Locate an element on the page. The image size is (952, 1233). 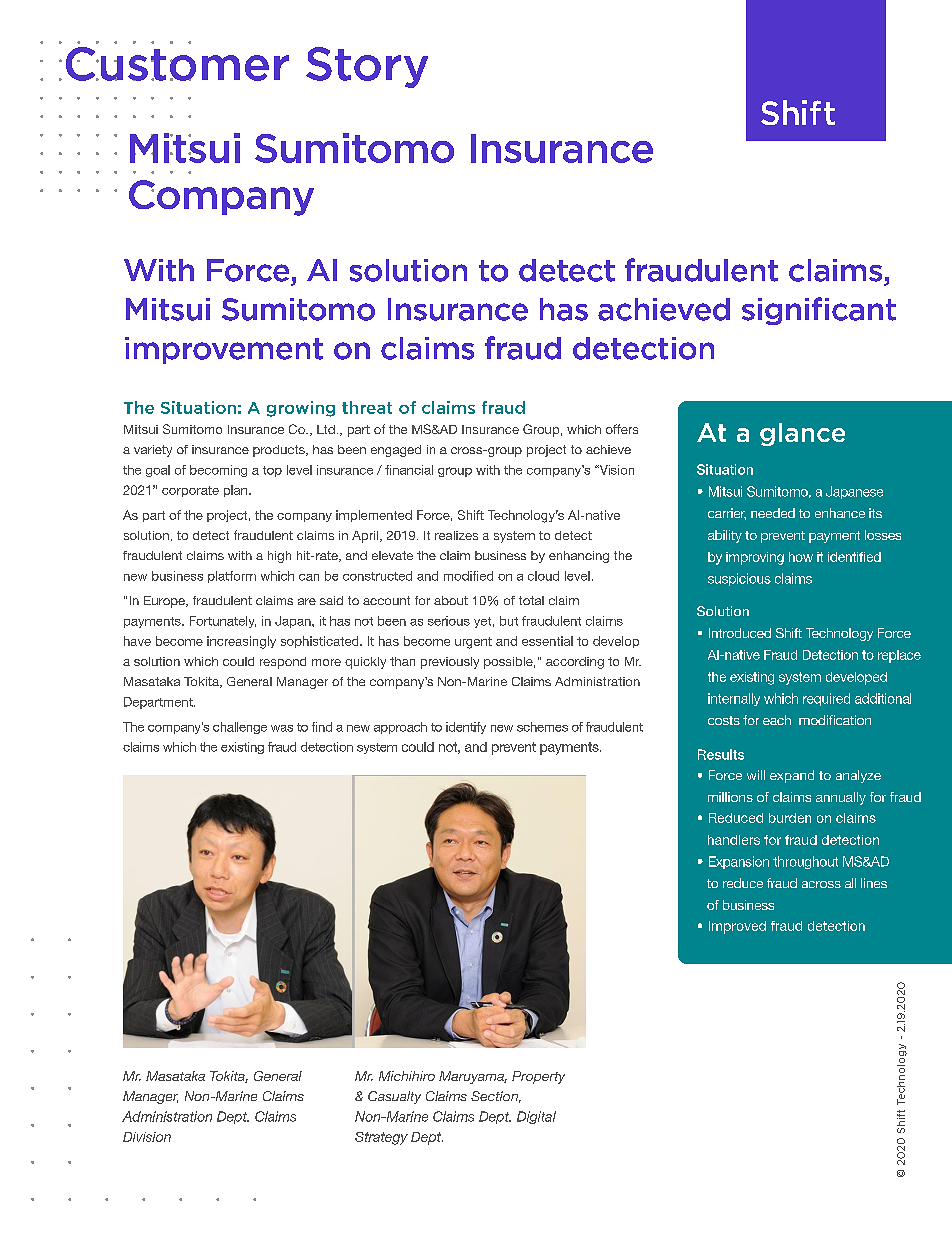
expand is located at coordinates (792, 776).
